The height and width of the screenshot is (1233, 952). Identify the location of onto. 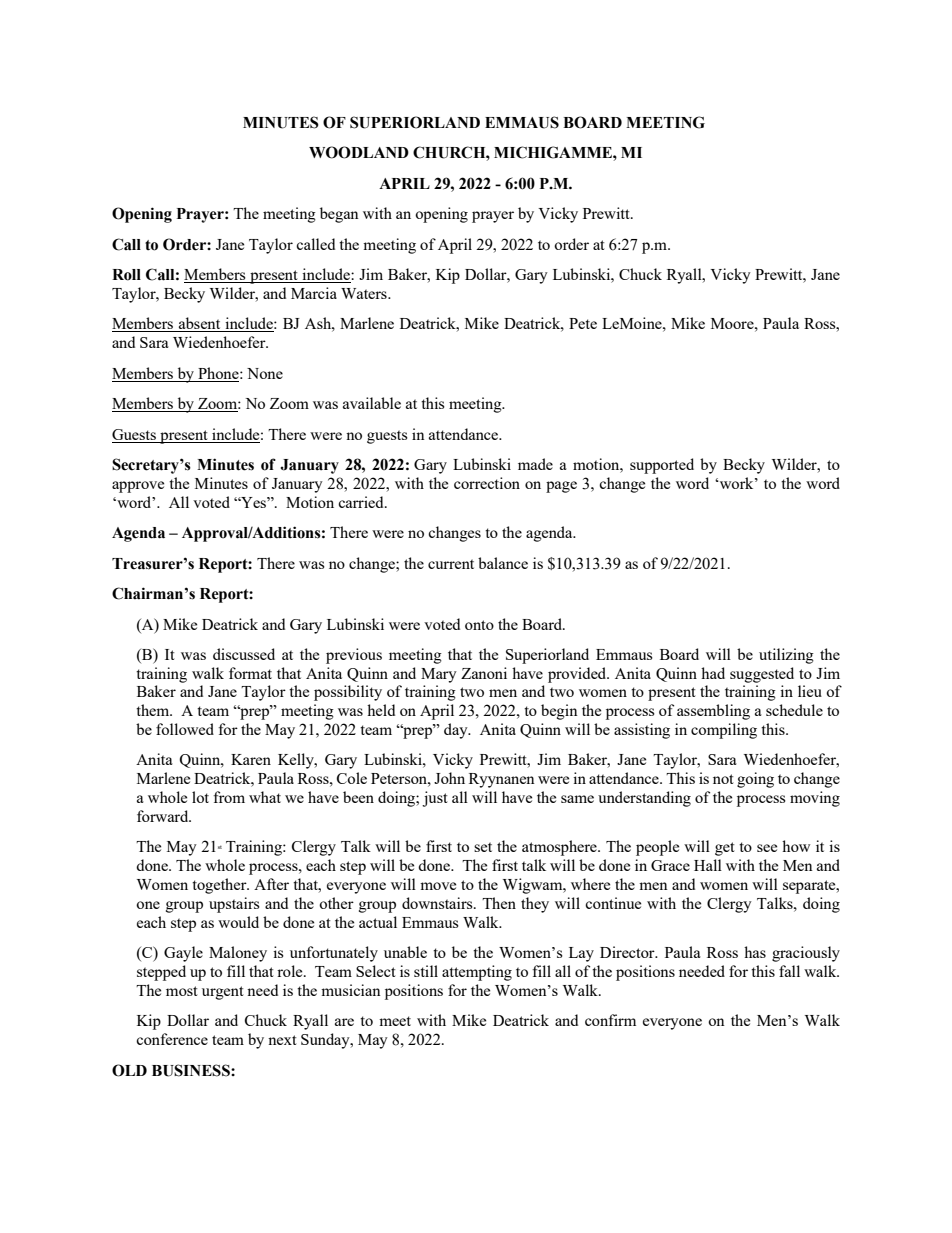
(479, 625).
